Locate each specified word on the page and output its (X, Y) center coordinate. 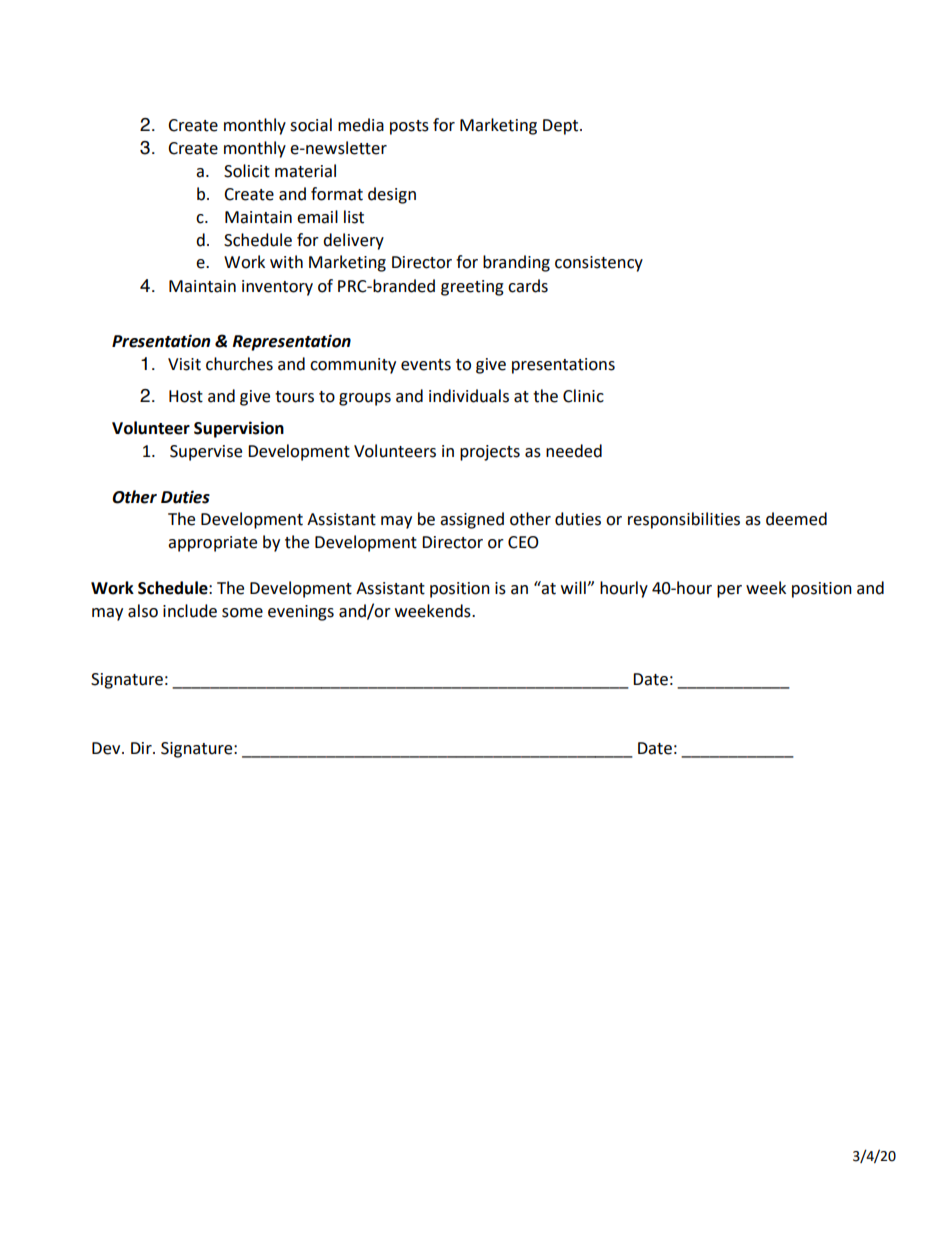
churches (239, 364)
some (242, 613)
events (426, 365)
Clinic (583, 396)
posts (409, 127)
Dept (562, 127)
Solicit (247, 171)
